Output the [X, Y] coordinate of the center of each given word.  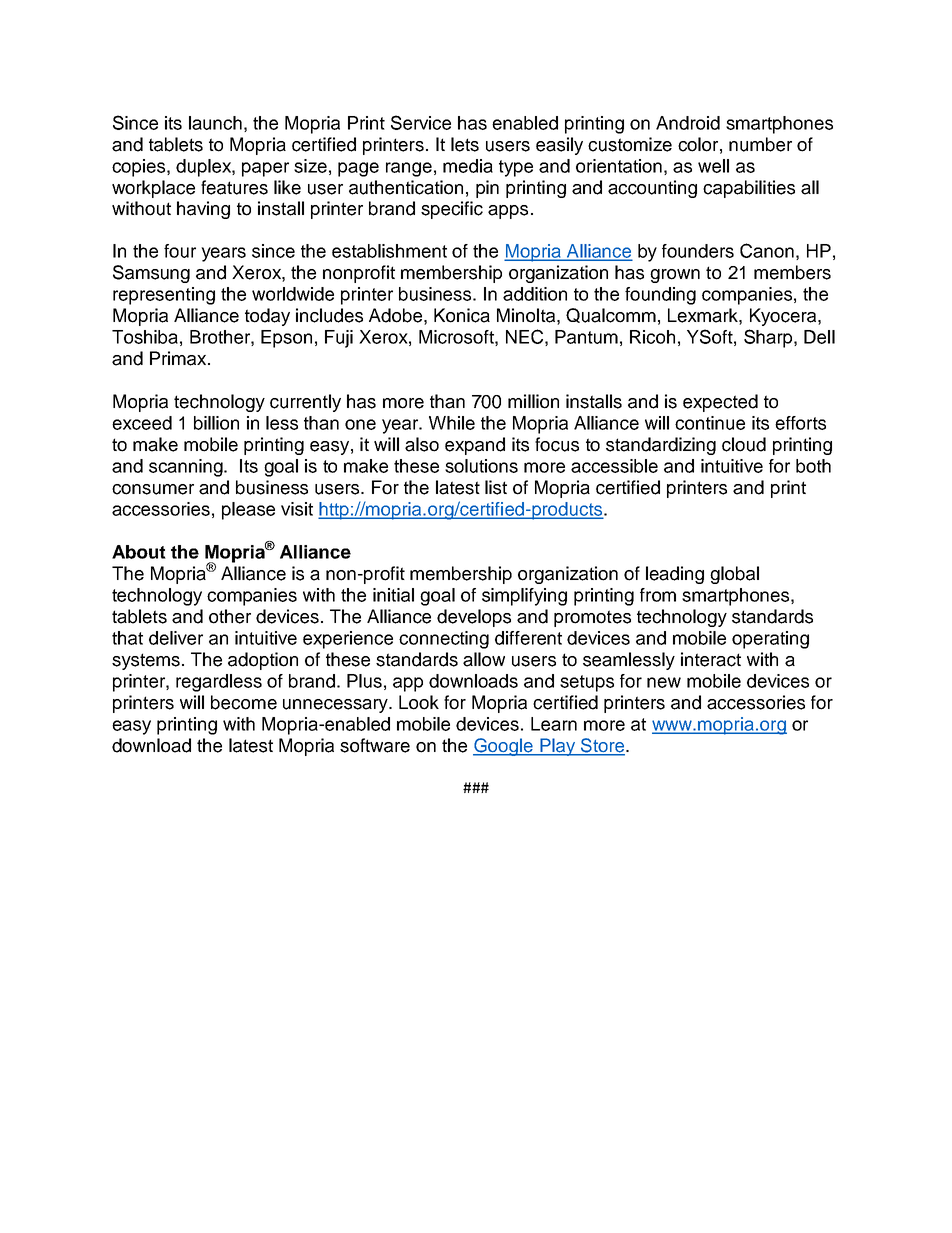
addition [535, 294]
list [496, 487]
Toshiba [145, 337]
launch [215, 123]
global [734, 575]
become [244, 702]
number [760, 144]
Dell [819, 337]
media [468, 166]
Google [504, 747]
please [248, 511]
